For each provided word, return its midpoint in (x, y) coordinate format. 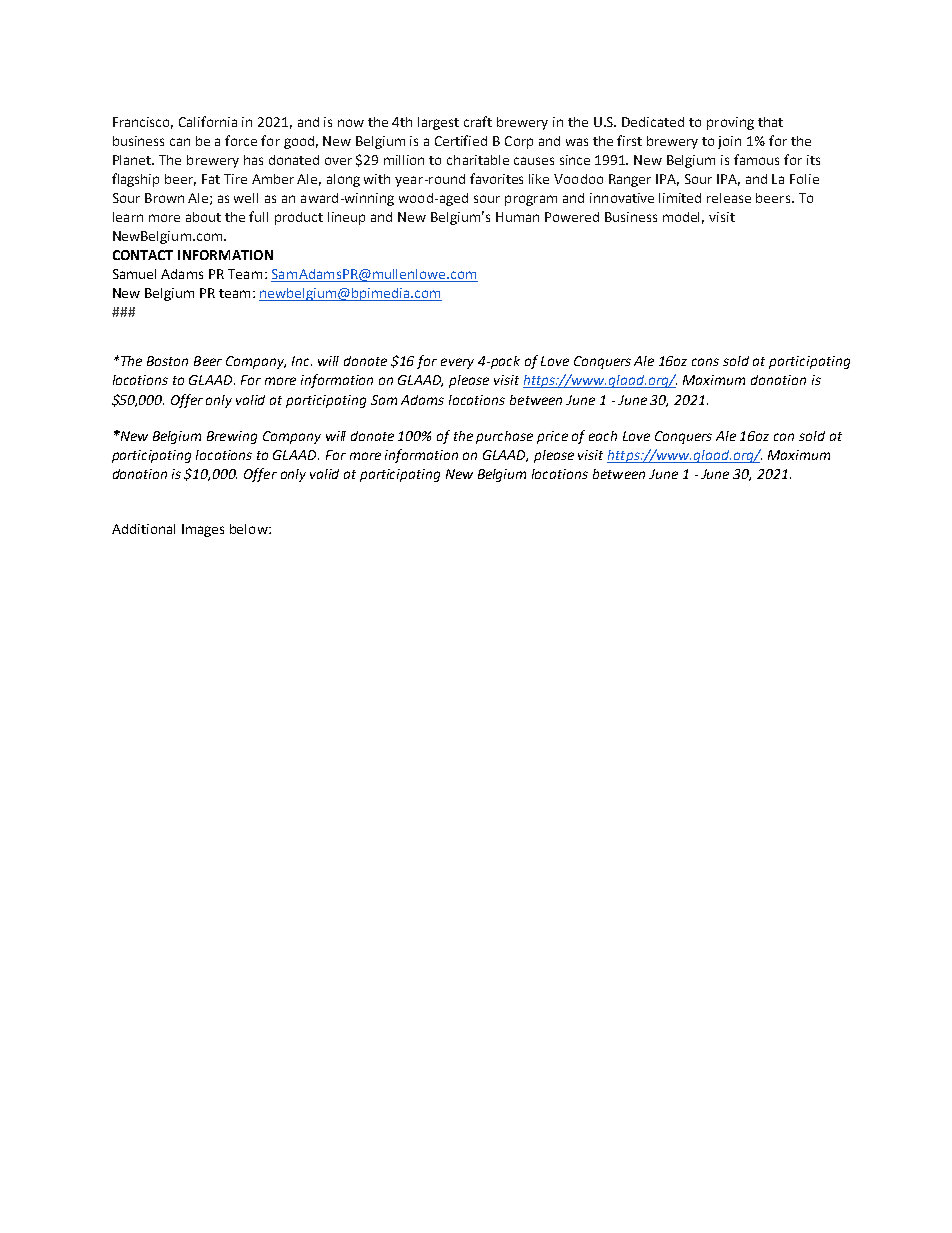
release (729, 198)
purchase (504, 437)
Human (517, 217)
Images (203, 530)
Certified (461, 140)
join (729, 142)
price (552, 437)
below (250, 529)
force (241, 140)
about (203, 217)
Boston (167, 361)
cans (705, 362)
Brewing (232, 437)
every (457, 363)
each (603, 436)
